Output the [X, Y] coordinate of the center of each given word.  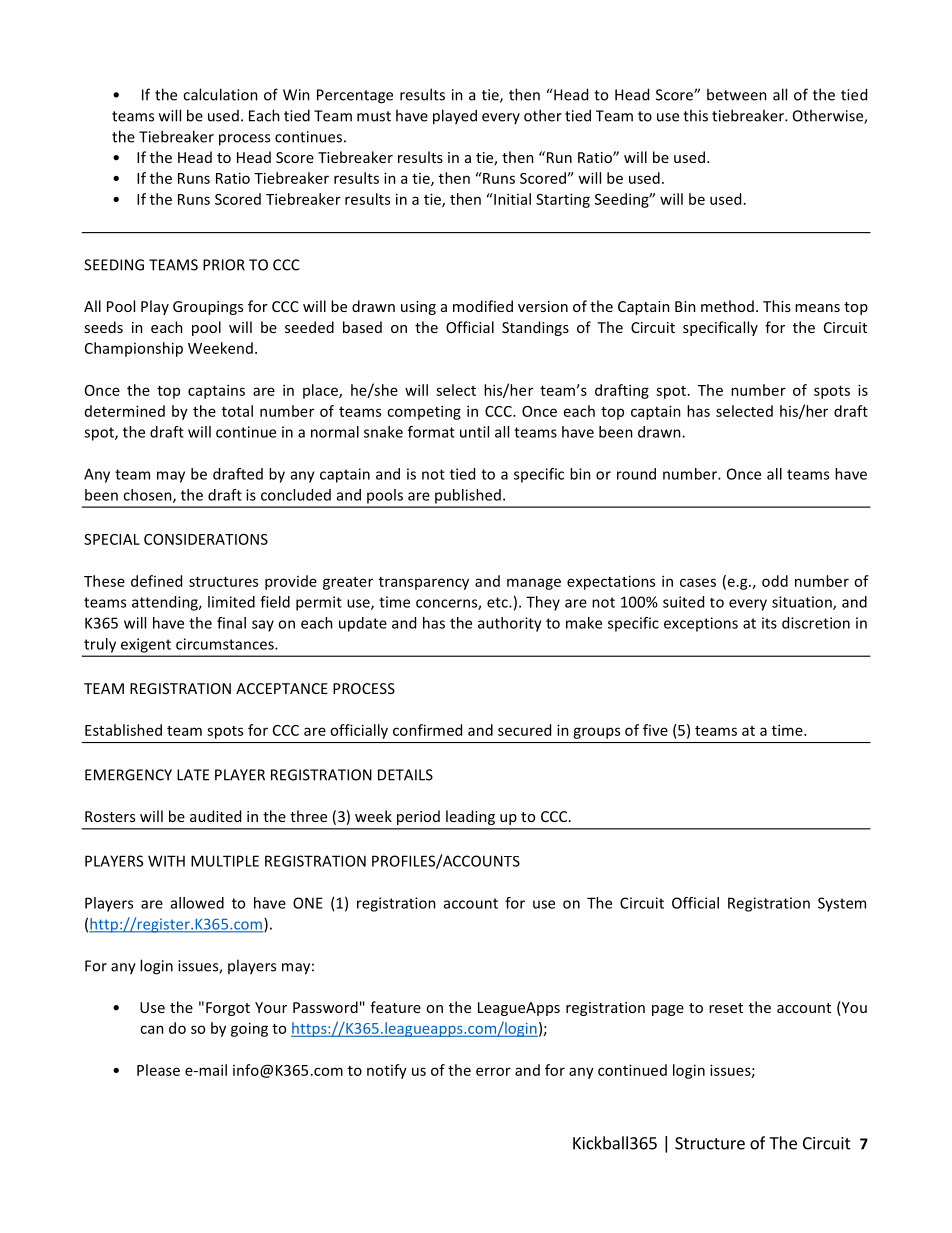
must [374, 116]
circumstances [226, 644]
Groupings [208, 308]
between [737, 94]
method [727, 306]
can [152, 1029]
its [769, 623]
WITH [166, 861]
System [842, 904]
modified [483, 306]
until [474, 432]
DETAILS [405, 775]
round [636, 474]
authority [510, 624]
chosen [148, 496]
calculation [220, 94]
